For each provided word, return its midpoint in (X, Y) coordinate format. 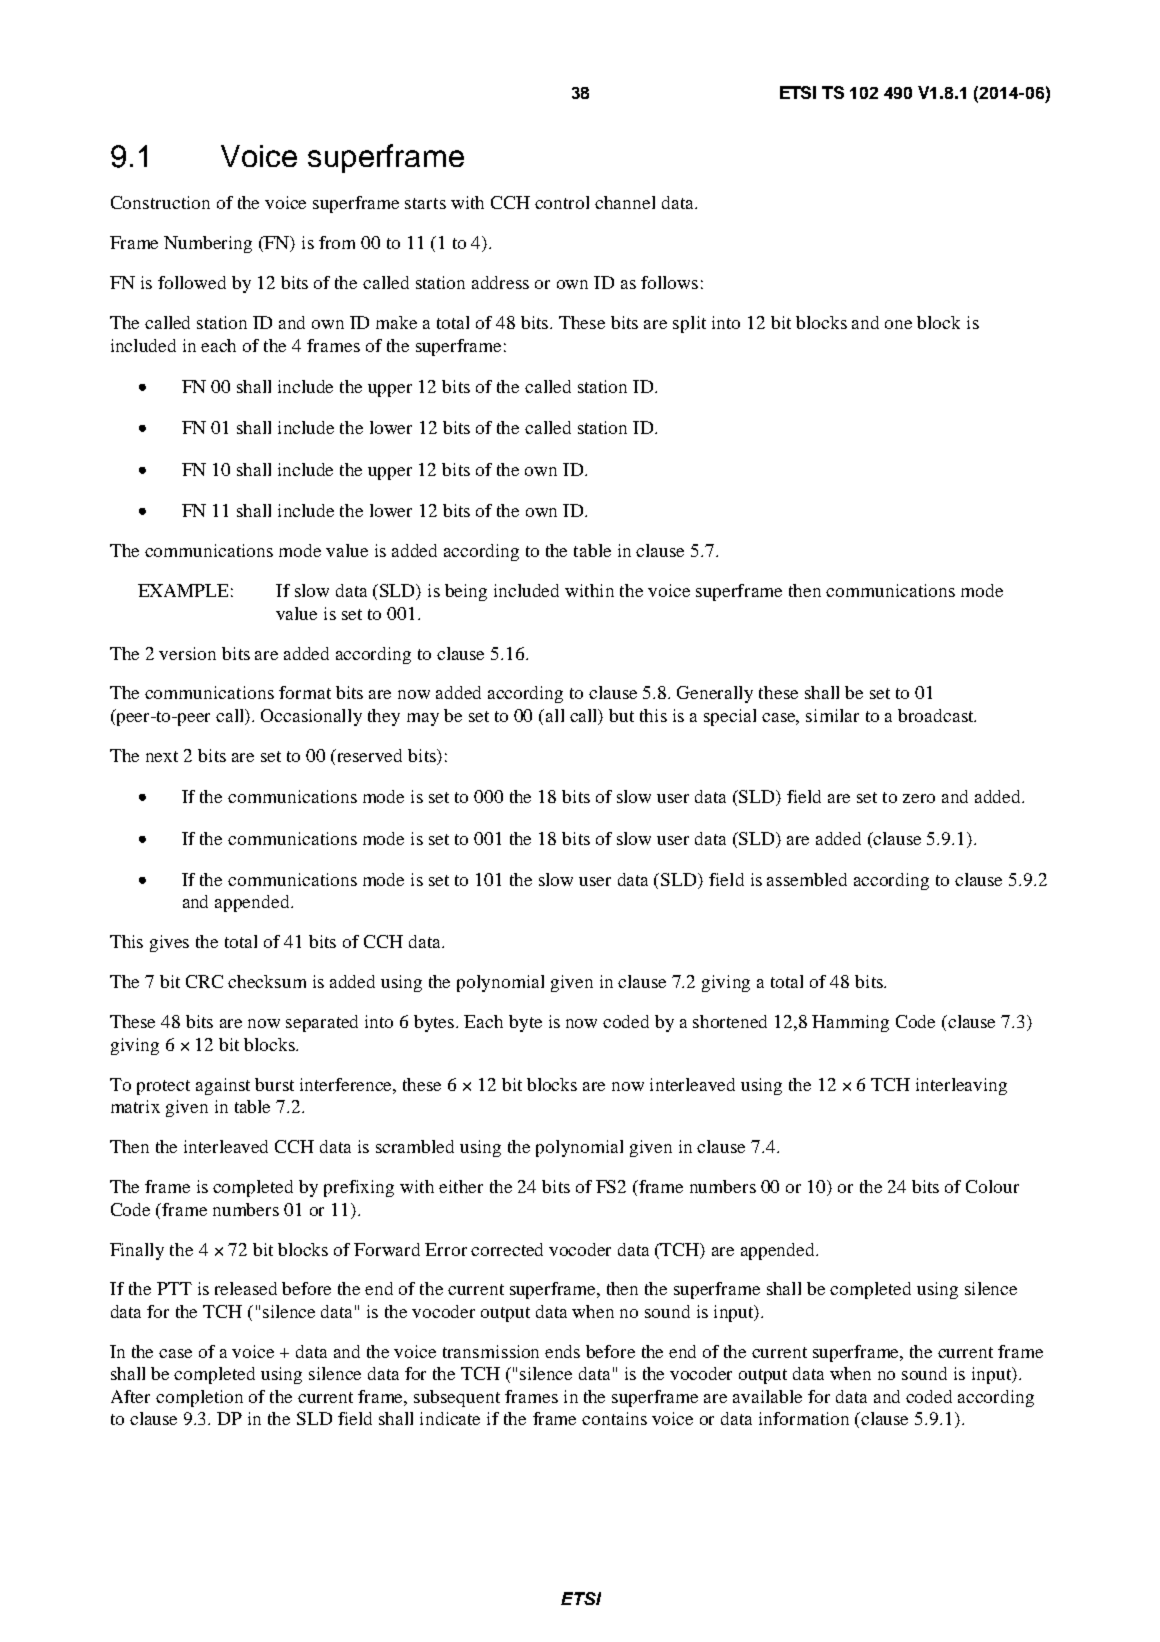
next (162, 756)
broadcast (937, 715)
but (621, 715)
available (767, 1396)
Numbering (208, 244)
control (562, 202)
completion (199, 1398)
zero (919, 798)
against (223, 1086)
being (466, 592)
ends (562, 1351)
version (187, 653)
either (461, 1186)
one (898, 324)
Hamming (850, 1023)
